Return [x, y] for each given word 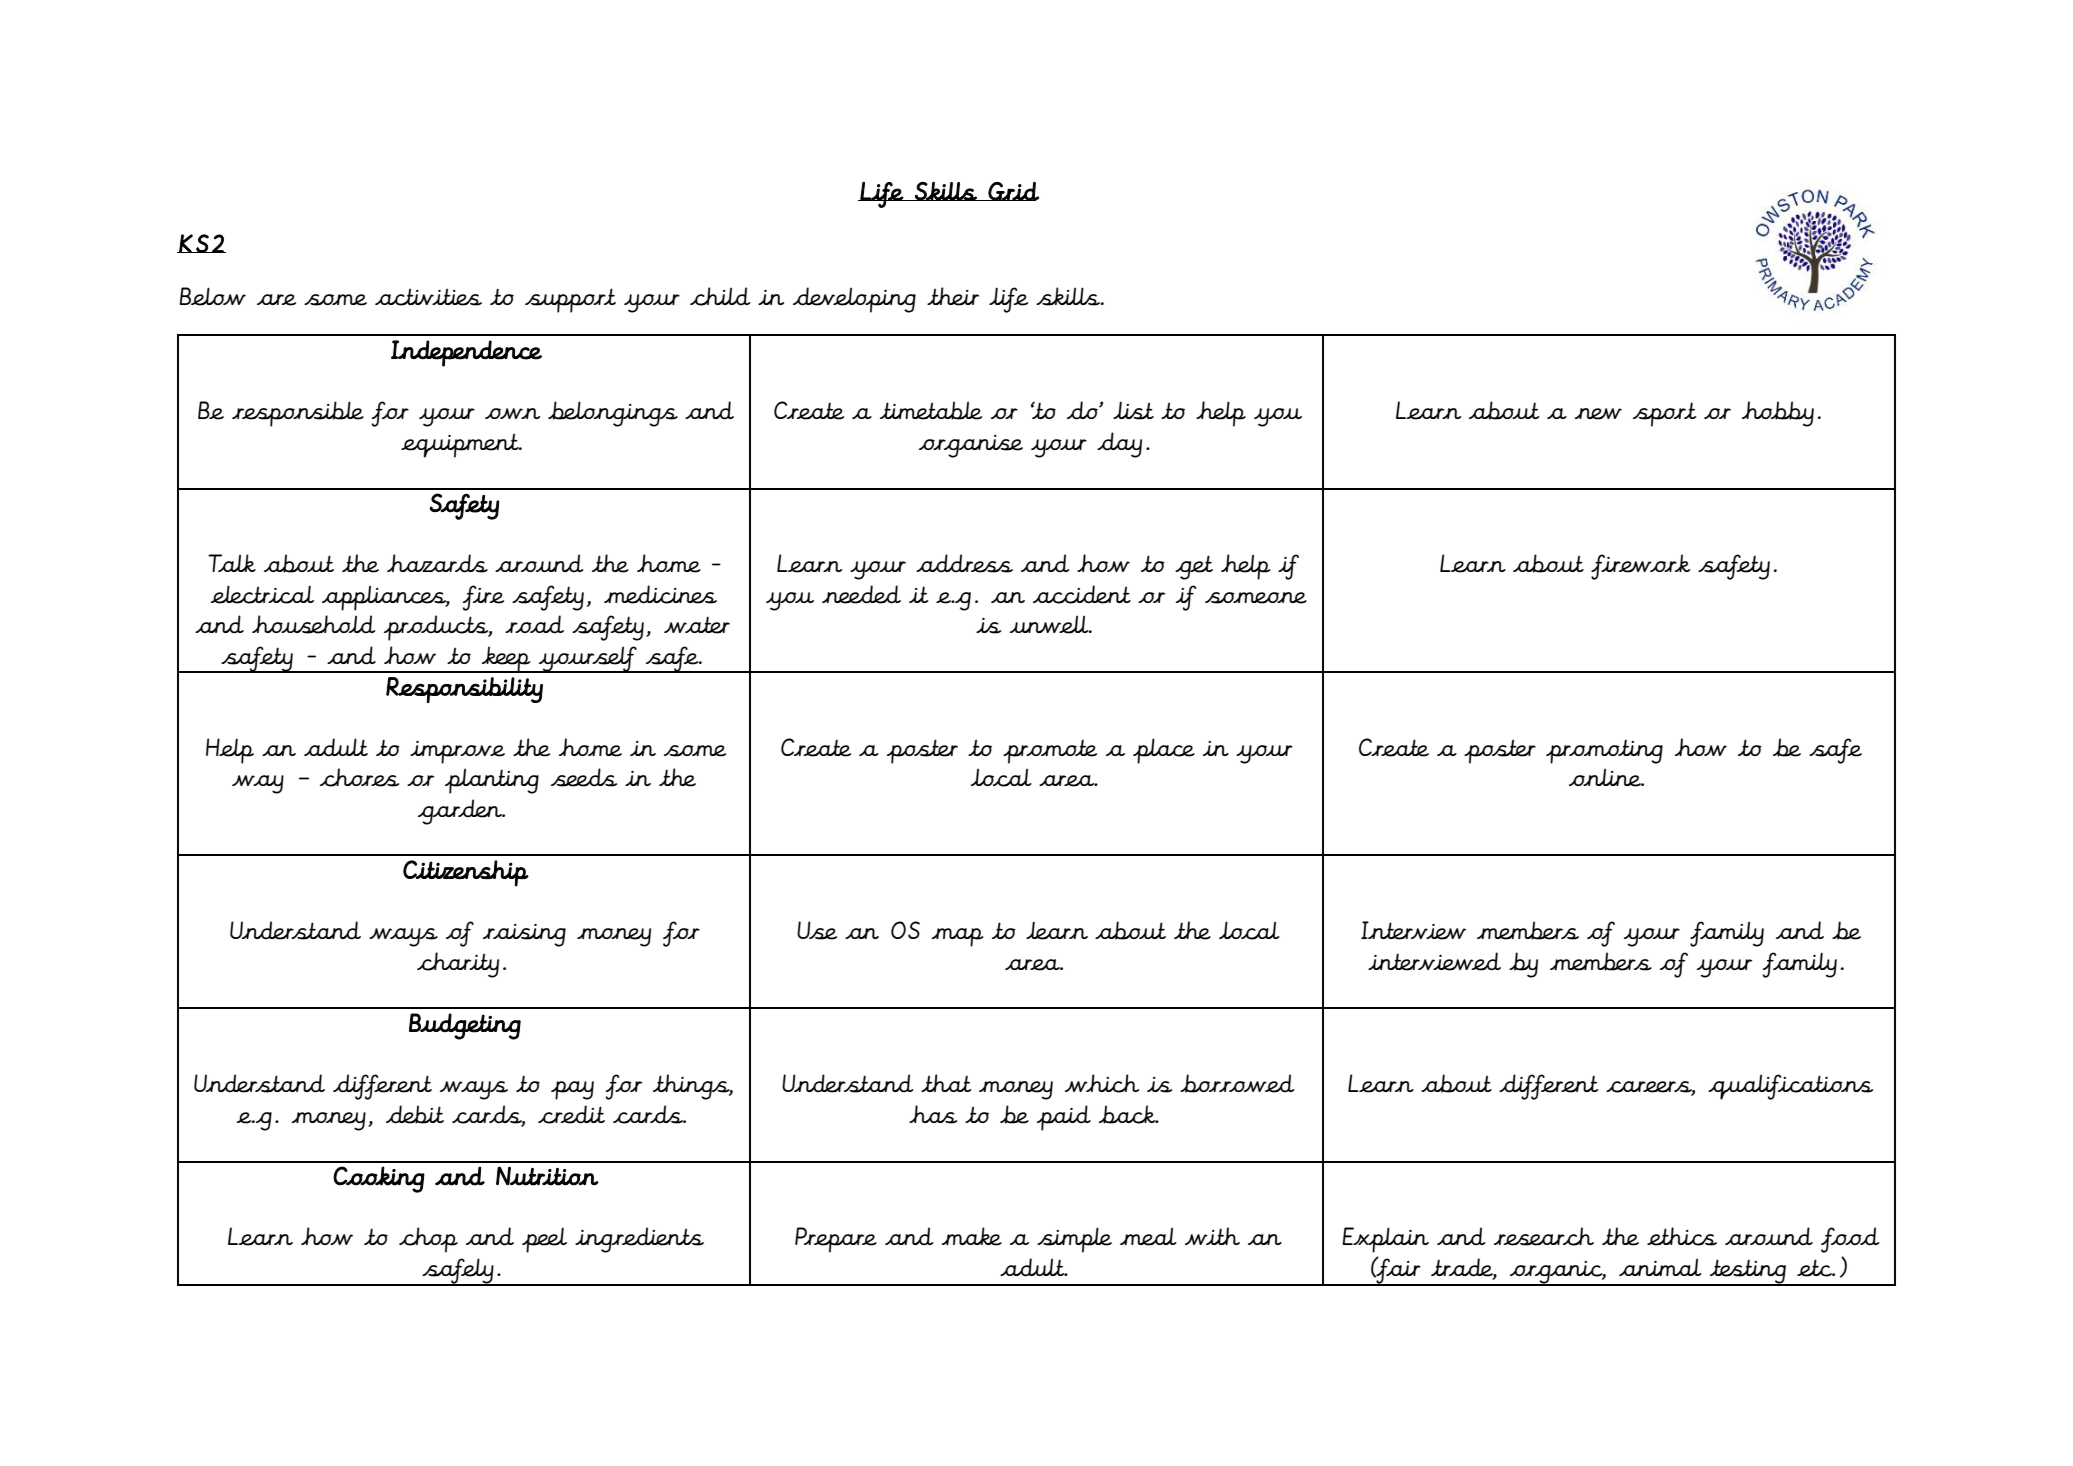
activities [428, 297]
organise [971, 446]
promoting [1604, 751]
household [314, 624]
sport [1665, 414]
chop [428, 1240]
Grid [1013, 191]
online [1606, 778]
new [1598, 414]
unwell [1050, 625]
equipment [461, 445]
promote [1050, 751]
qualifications [1790, 1087]
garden [461, 812]
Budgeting [465, 1026]
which [1102, 1083]
